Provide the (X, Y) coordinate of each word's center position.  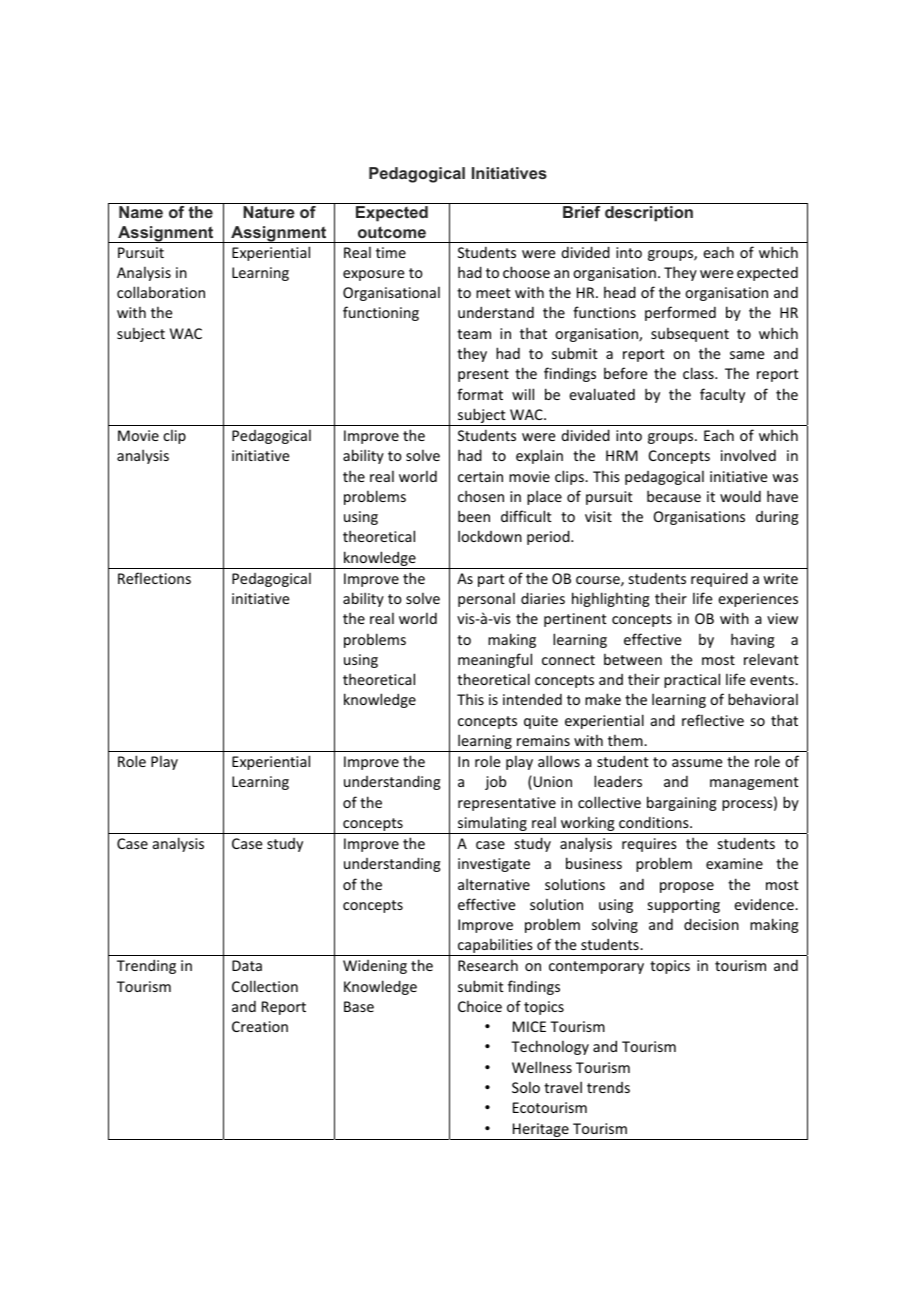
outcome (392, 232)
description (649, 214)
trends (608, 1087)
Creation (260, 1026)
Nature (269, 212)
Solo (526, 1087)
